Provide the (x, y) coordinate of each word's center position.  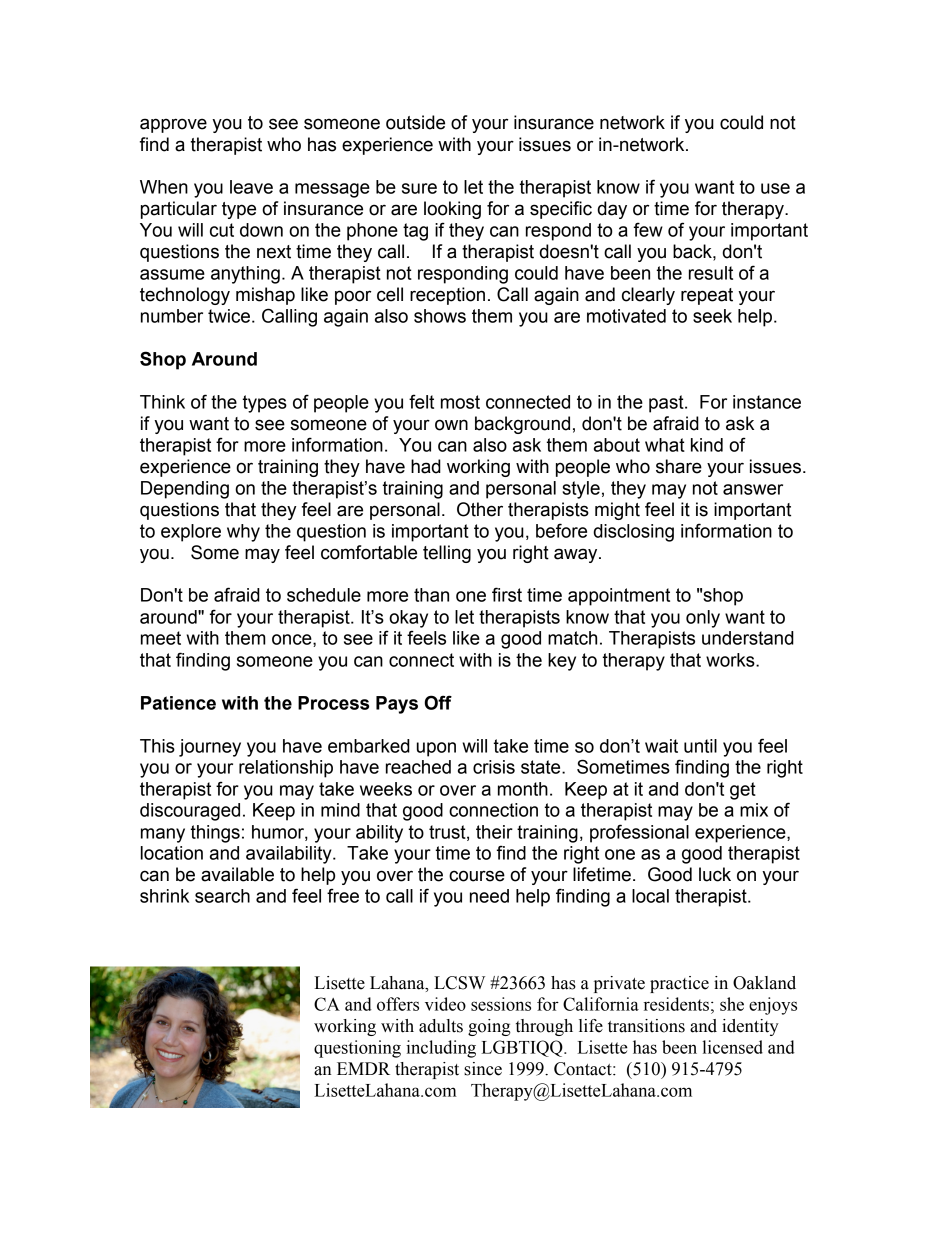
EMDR (363, 1068)
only (703, 619)
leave (251, 187)
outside (415, 122)
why (243, 533)
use (775, 188)
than (431, 595)
